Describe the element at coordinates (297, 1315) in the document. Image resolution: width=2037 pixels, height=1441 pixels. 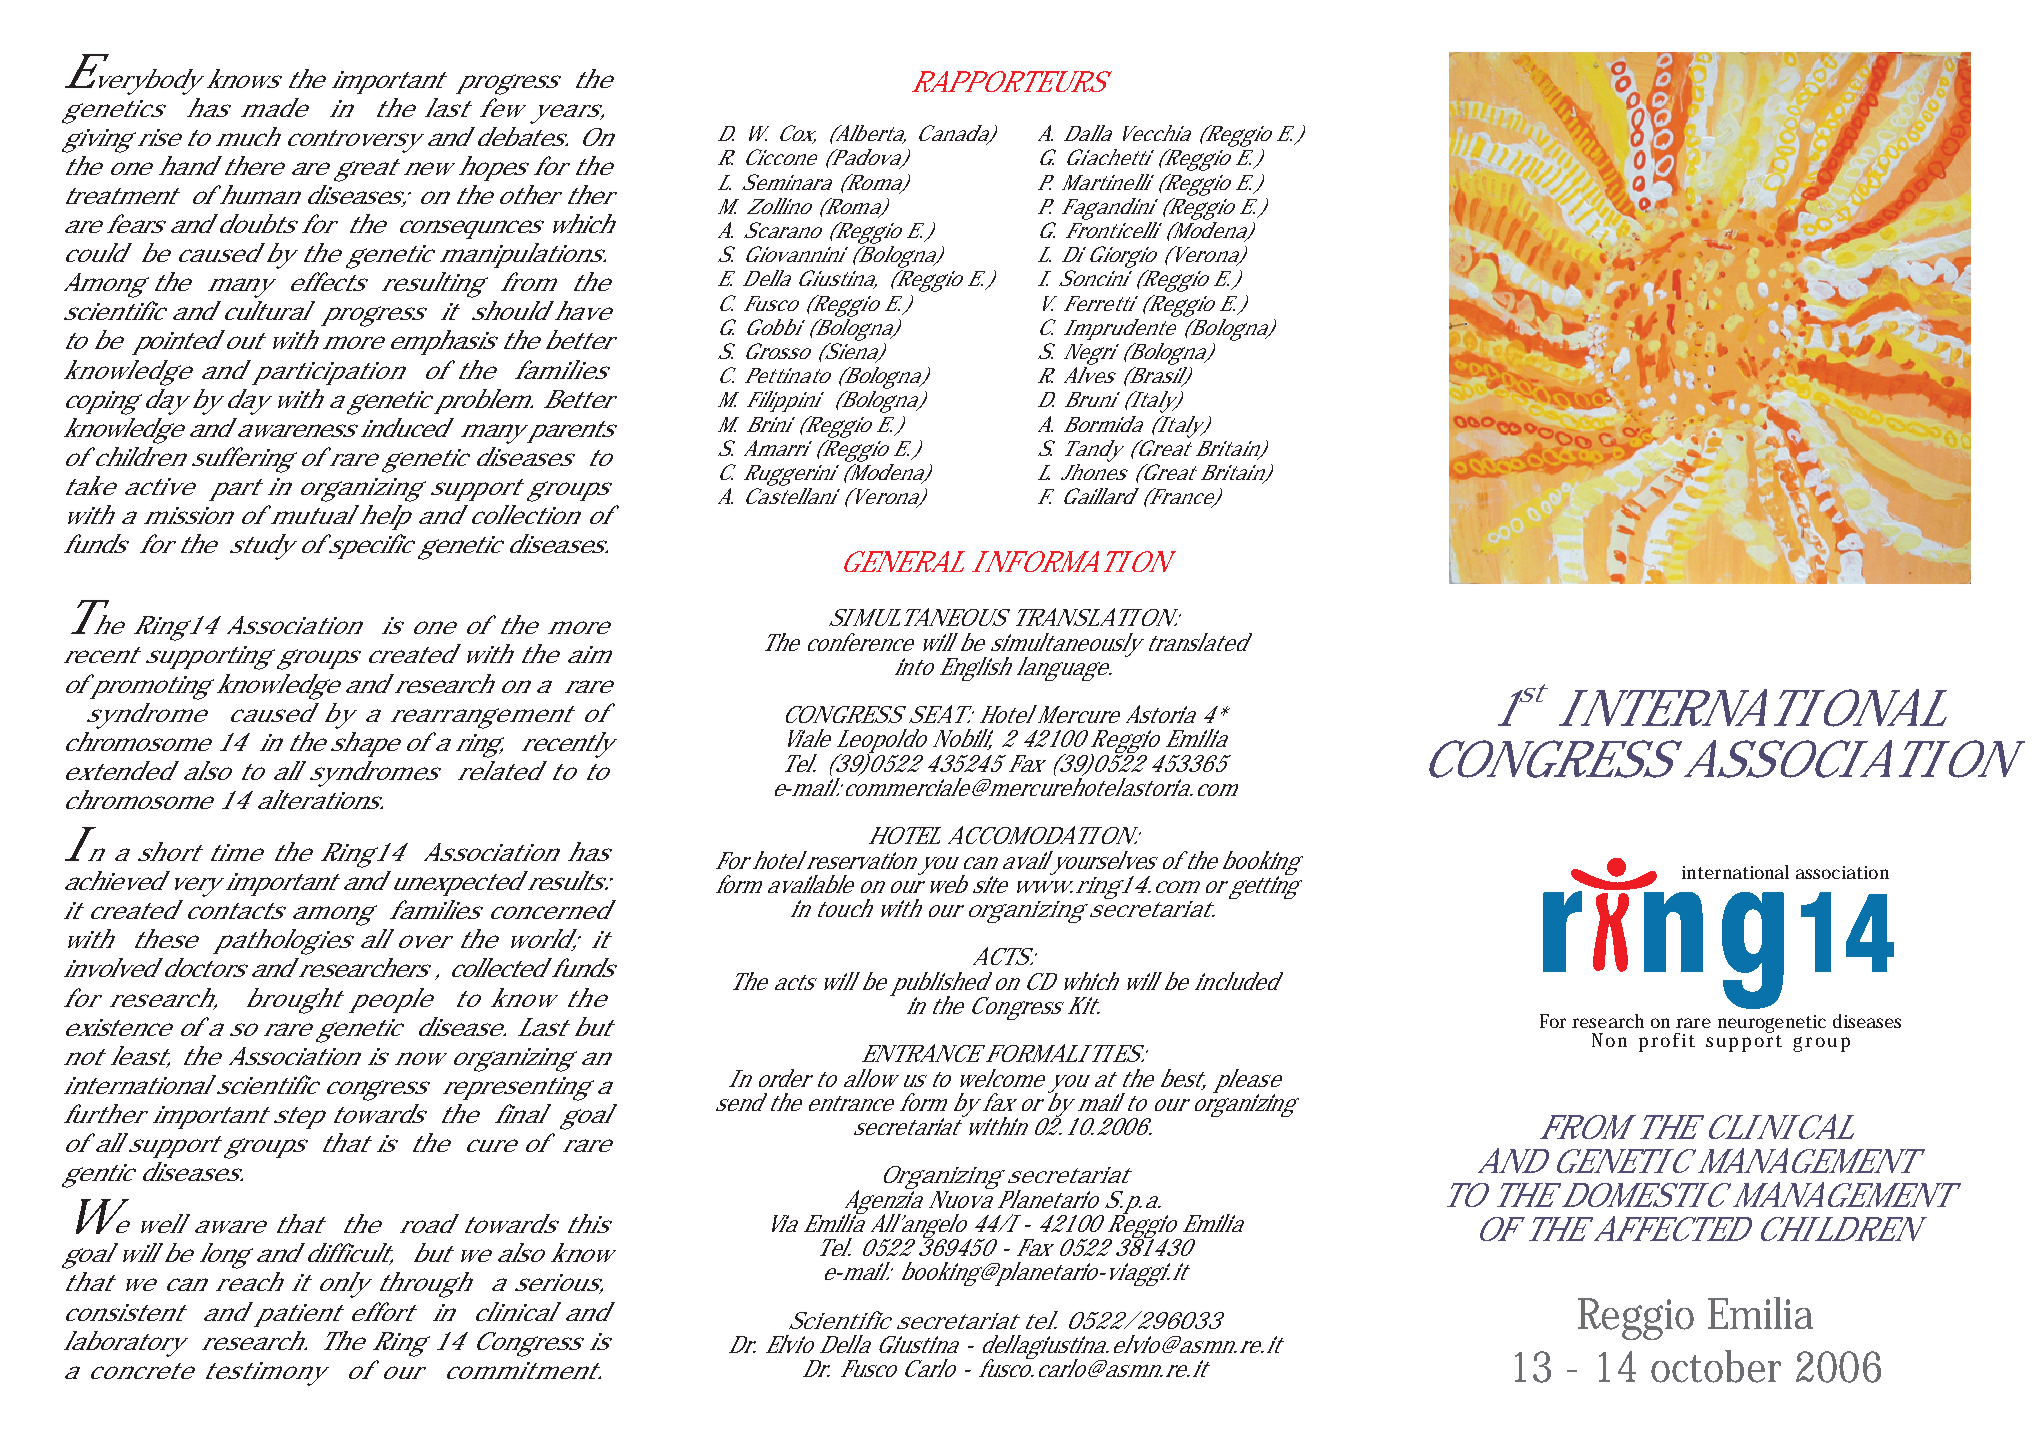
I see `patient` at that location.
